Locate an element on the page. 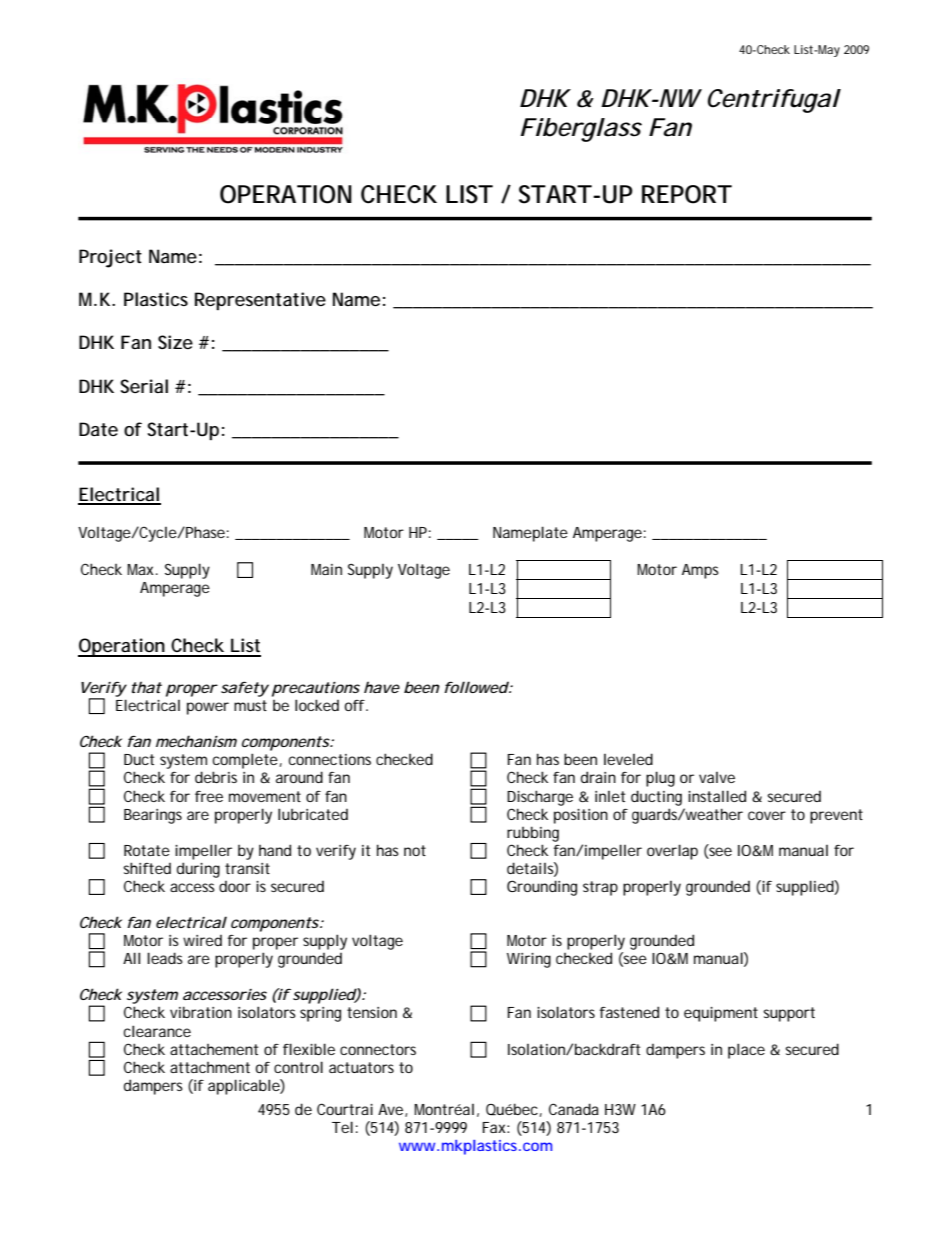 The width and height of the page is (952, 1233). Canada is located at coordinates (574, 1109).
